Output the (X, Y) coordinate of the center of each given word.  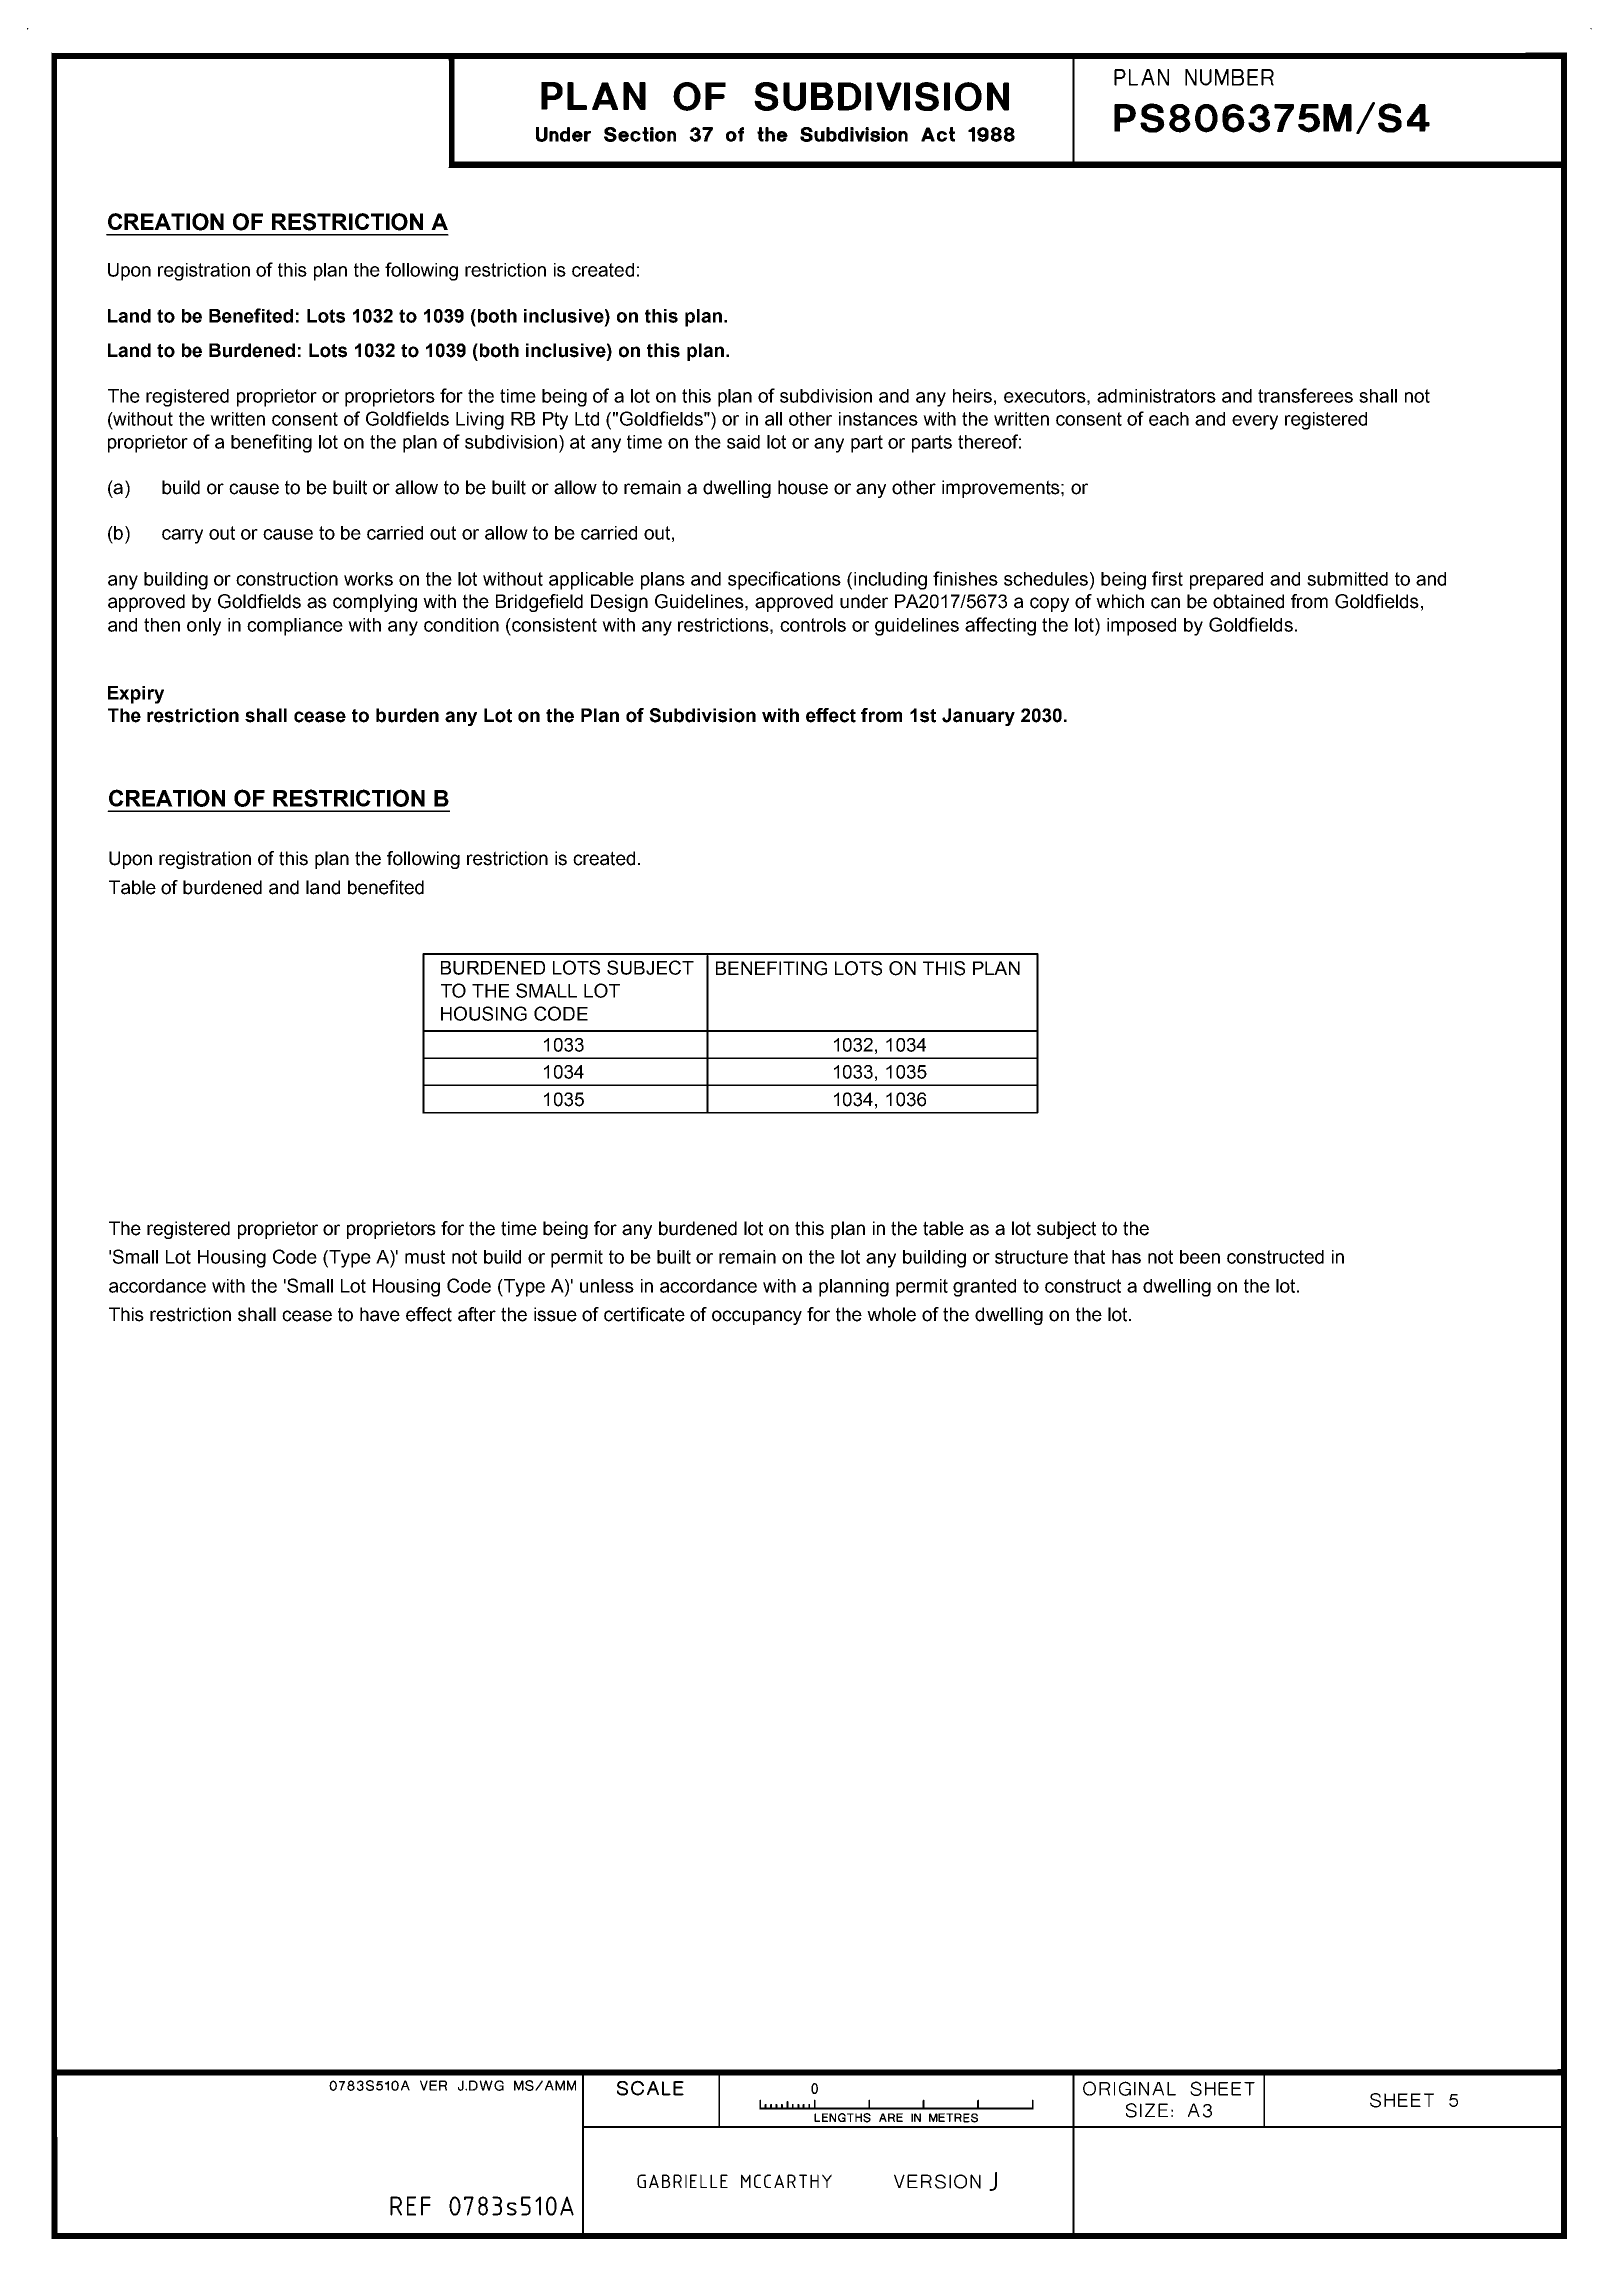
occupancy (757, 1317)
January (978, 717)
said (743, 442)
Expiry (136, 695)
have (380, 1314)
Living (480, 421)
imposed (1141, 627)
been (1200, 1257)
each (1169, 419)
